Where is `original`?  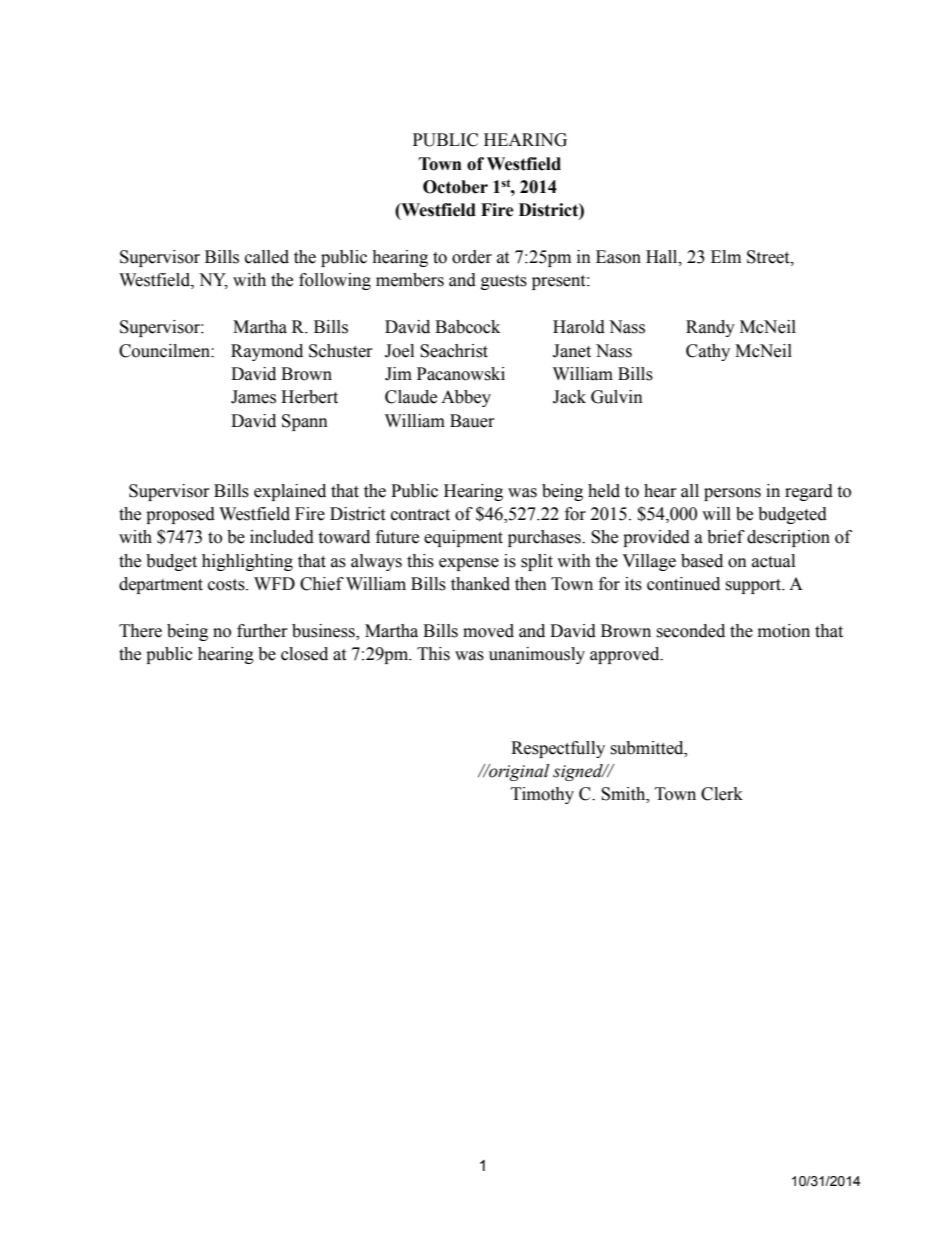 original is located at coordinates (518, 772).
